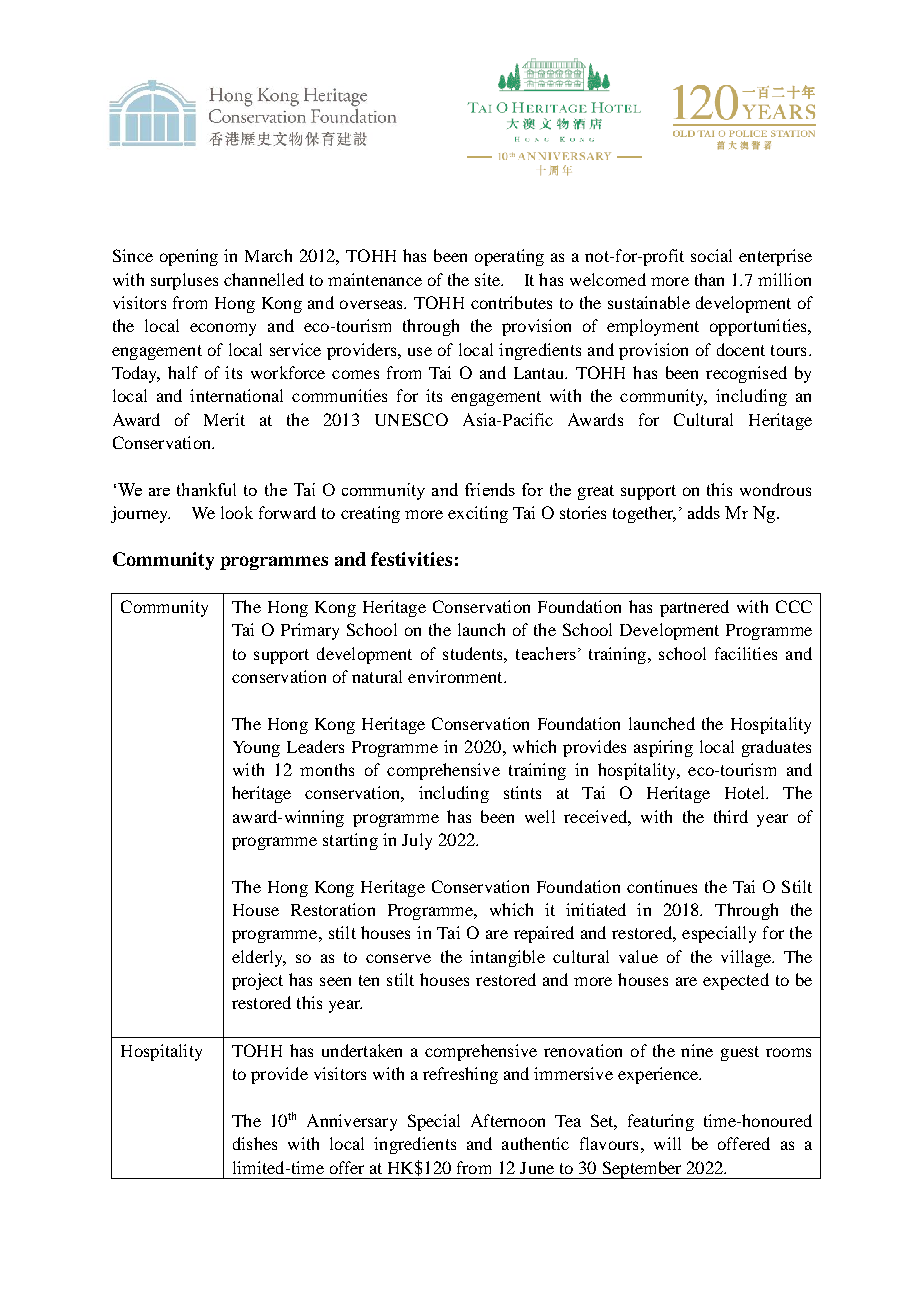 This document has height=1309, width=924. What do you see at coordinates (508, 1120) in the document?
I see `Afternoon` at bounding box center [508, 1120].
